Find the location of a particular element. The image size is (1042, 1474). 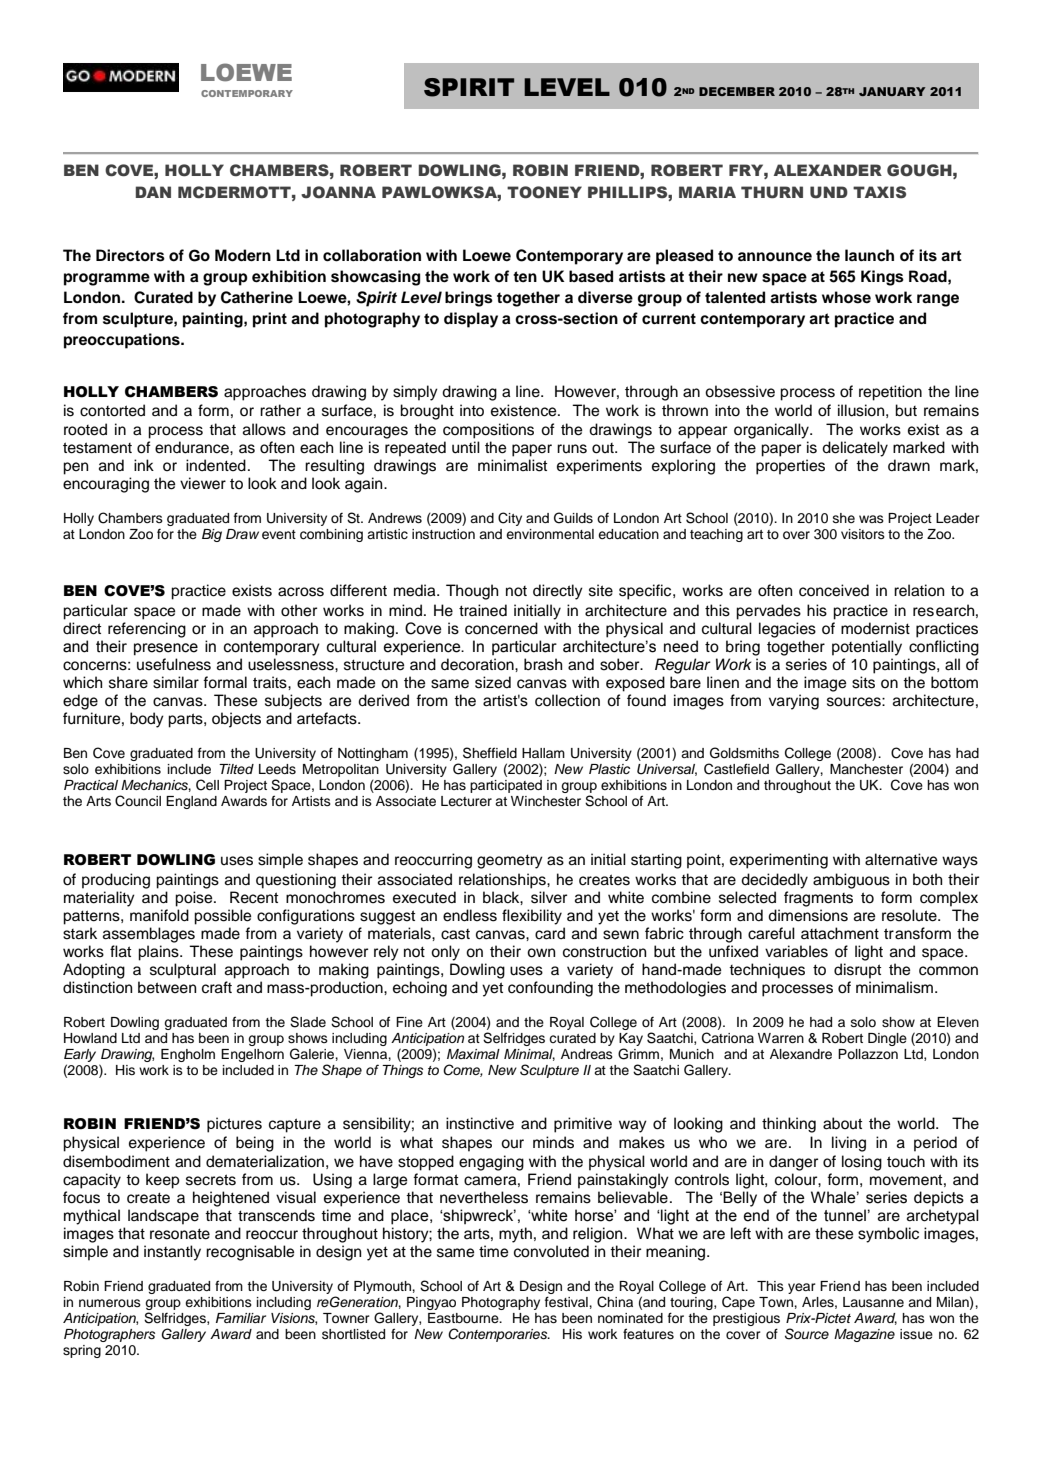

Familiar is located at coordinates (241, 1318).
